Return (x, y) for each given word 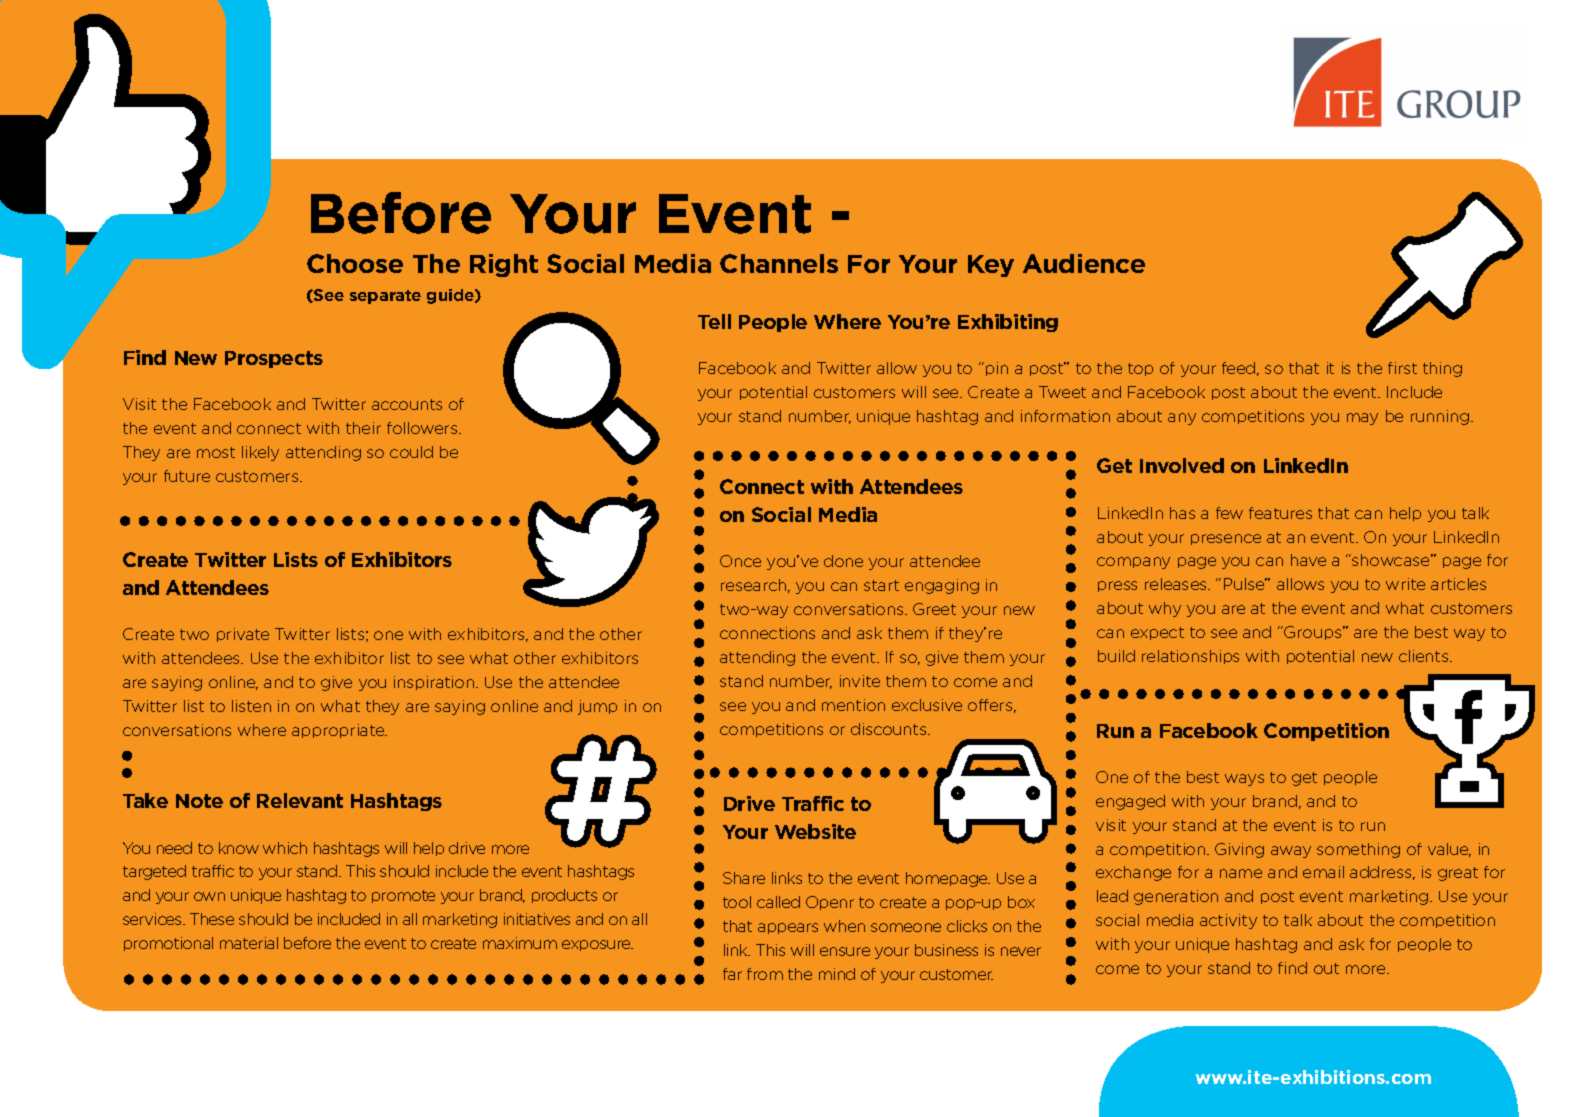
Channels (779, 263)
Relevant (300, 800)
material (249, 943)
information (1065, 416)
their (363, 428)
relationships (1190, 657)
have (1308, 560)
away (1291, 852)
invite (860, 681)
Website (815, 831)
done (843, 561)
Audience (1084, 263)
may (1362, 419)
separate (385, 297)
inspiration (435, 683)
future (187, 476)
